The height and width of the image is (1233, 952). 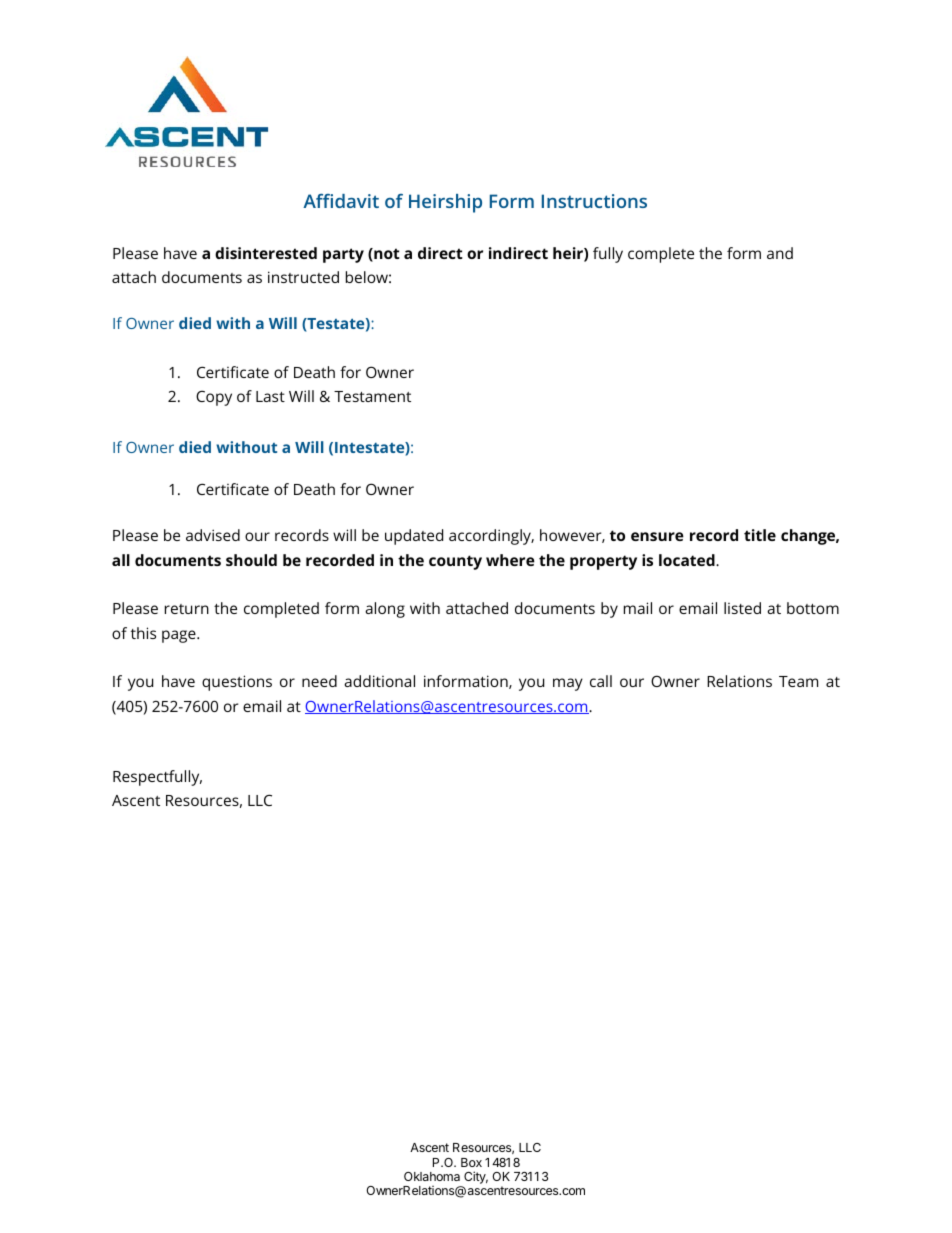 I want to click on Oklahoma, so click(x=432, y=1176).
